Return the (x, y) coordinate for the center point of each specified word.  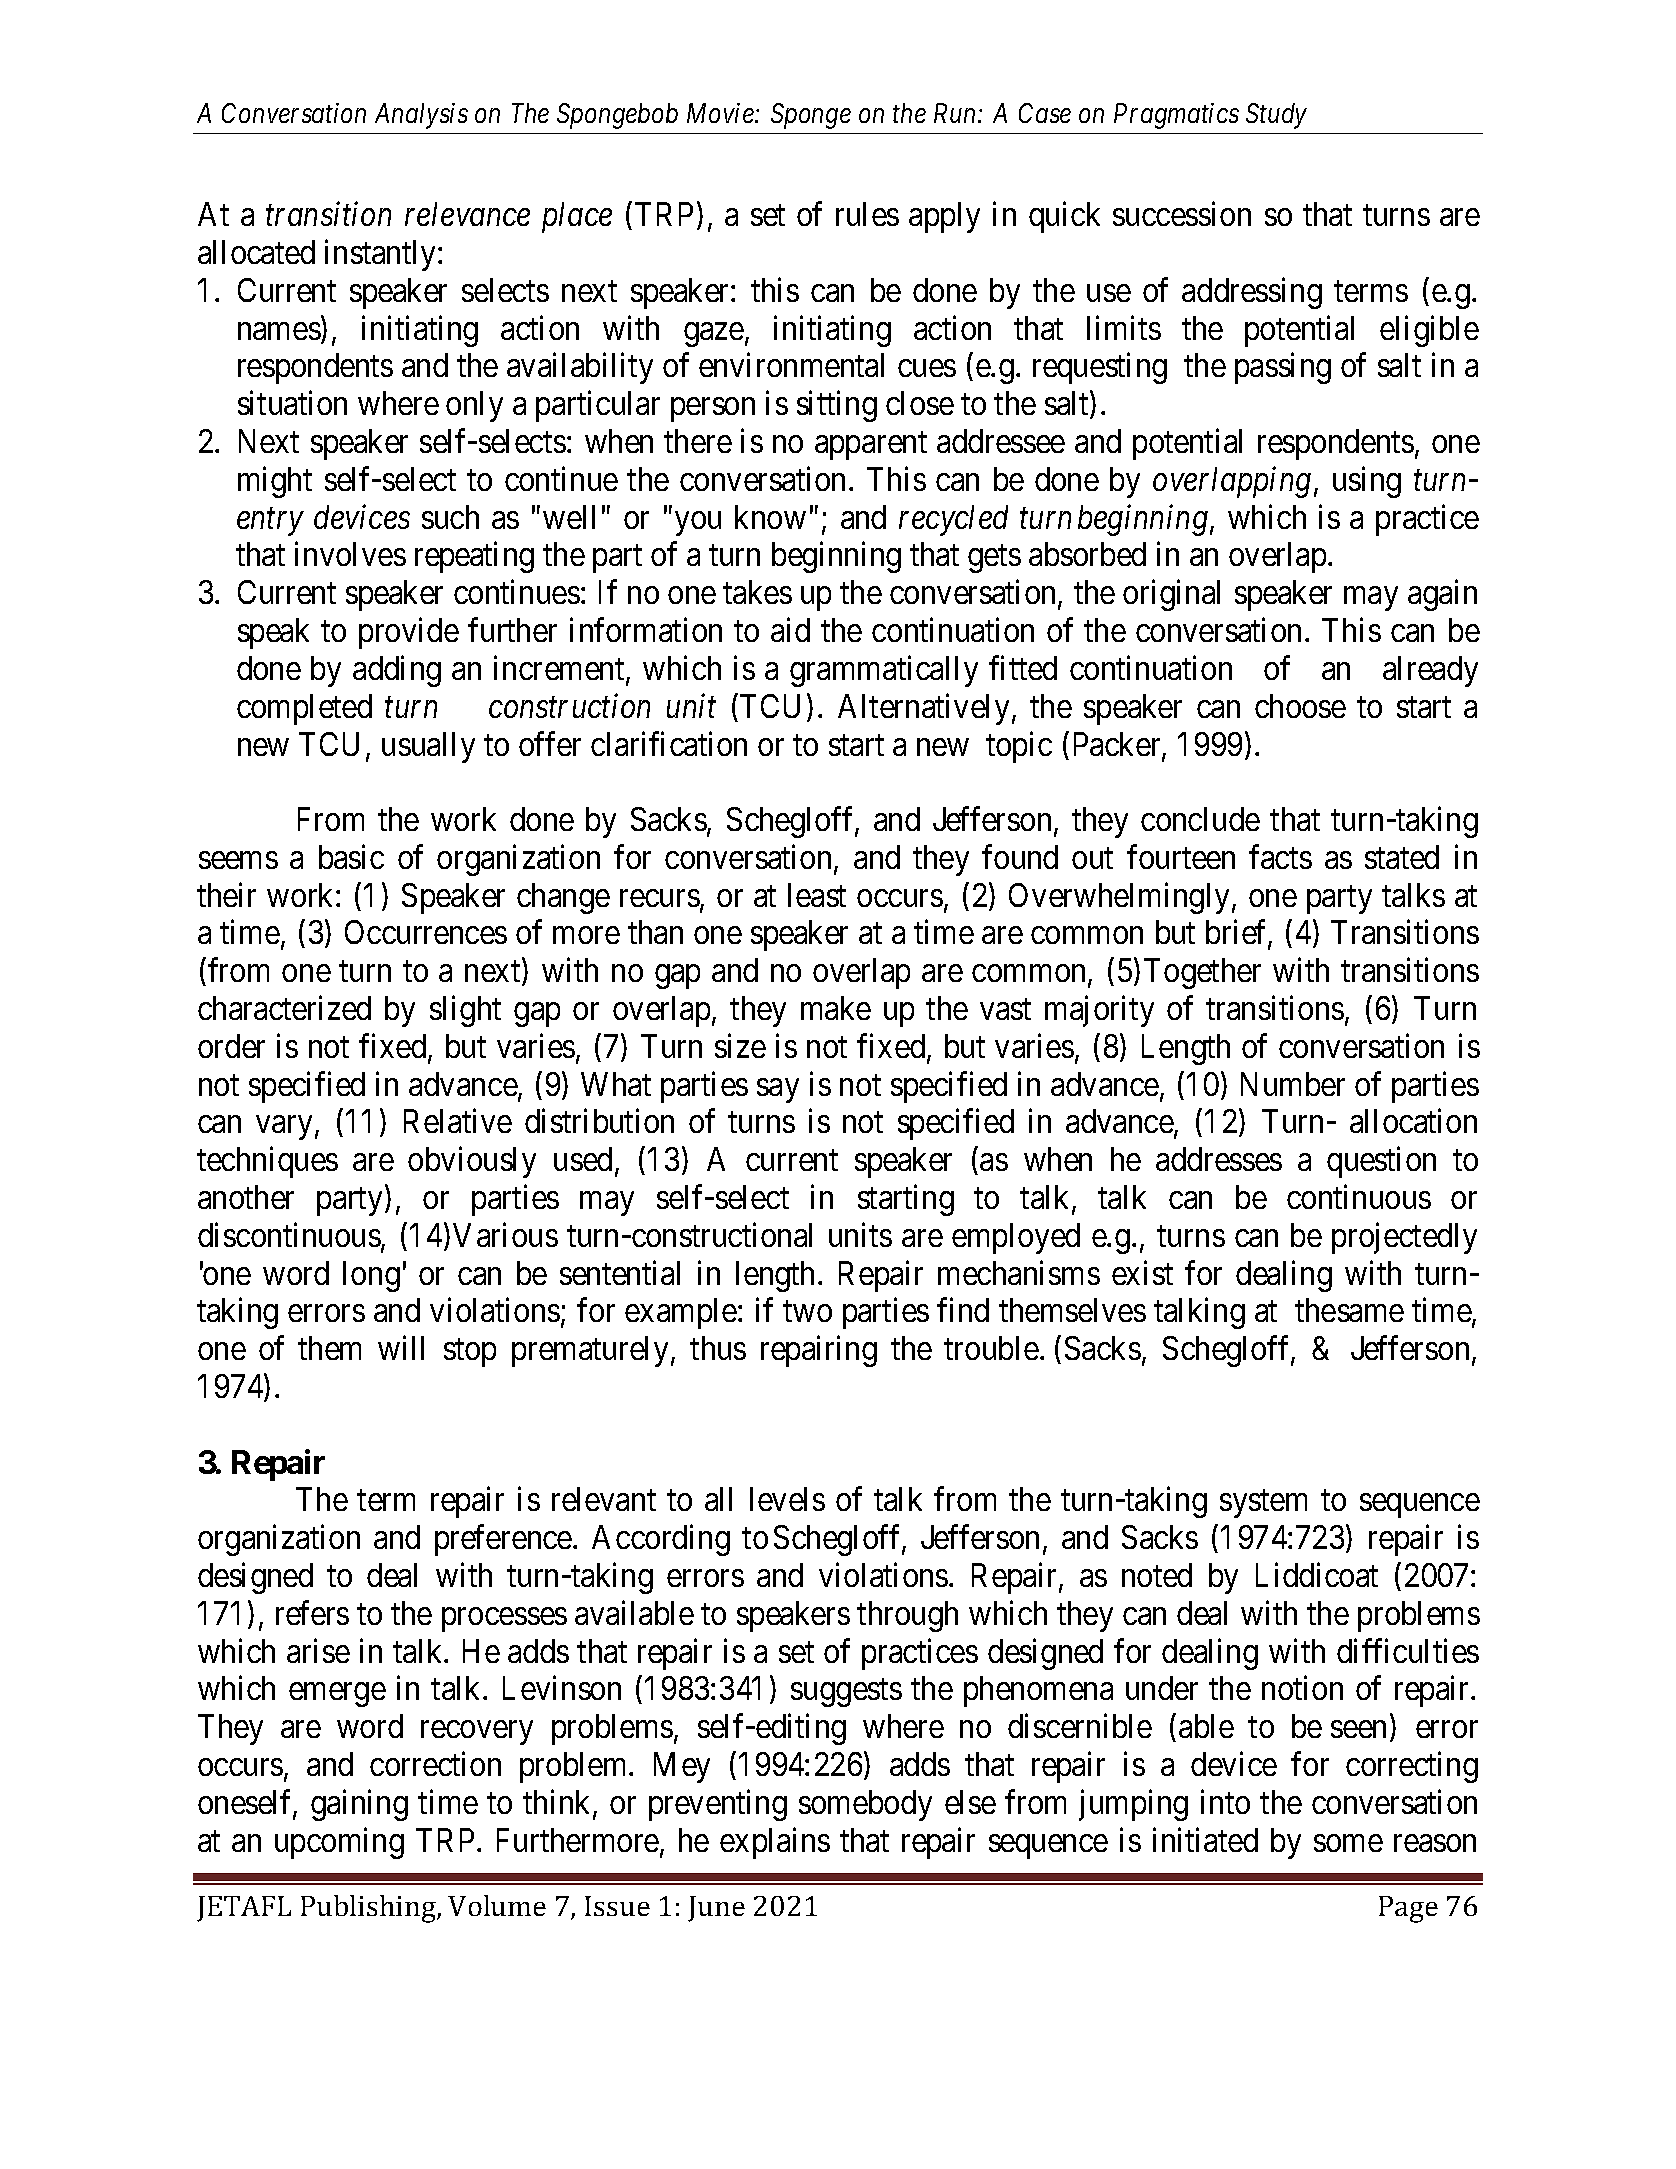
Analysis (421, 116)
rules (867, 214)
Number (1293, 1084)
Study (1276, 116)
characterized (284, 1008)
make (836, 1008)
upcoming (339, 1843)
